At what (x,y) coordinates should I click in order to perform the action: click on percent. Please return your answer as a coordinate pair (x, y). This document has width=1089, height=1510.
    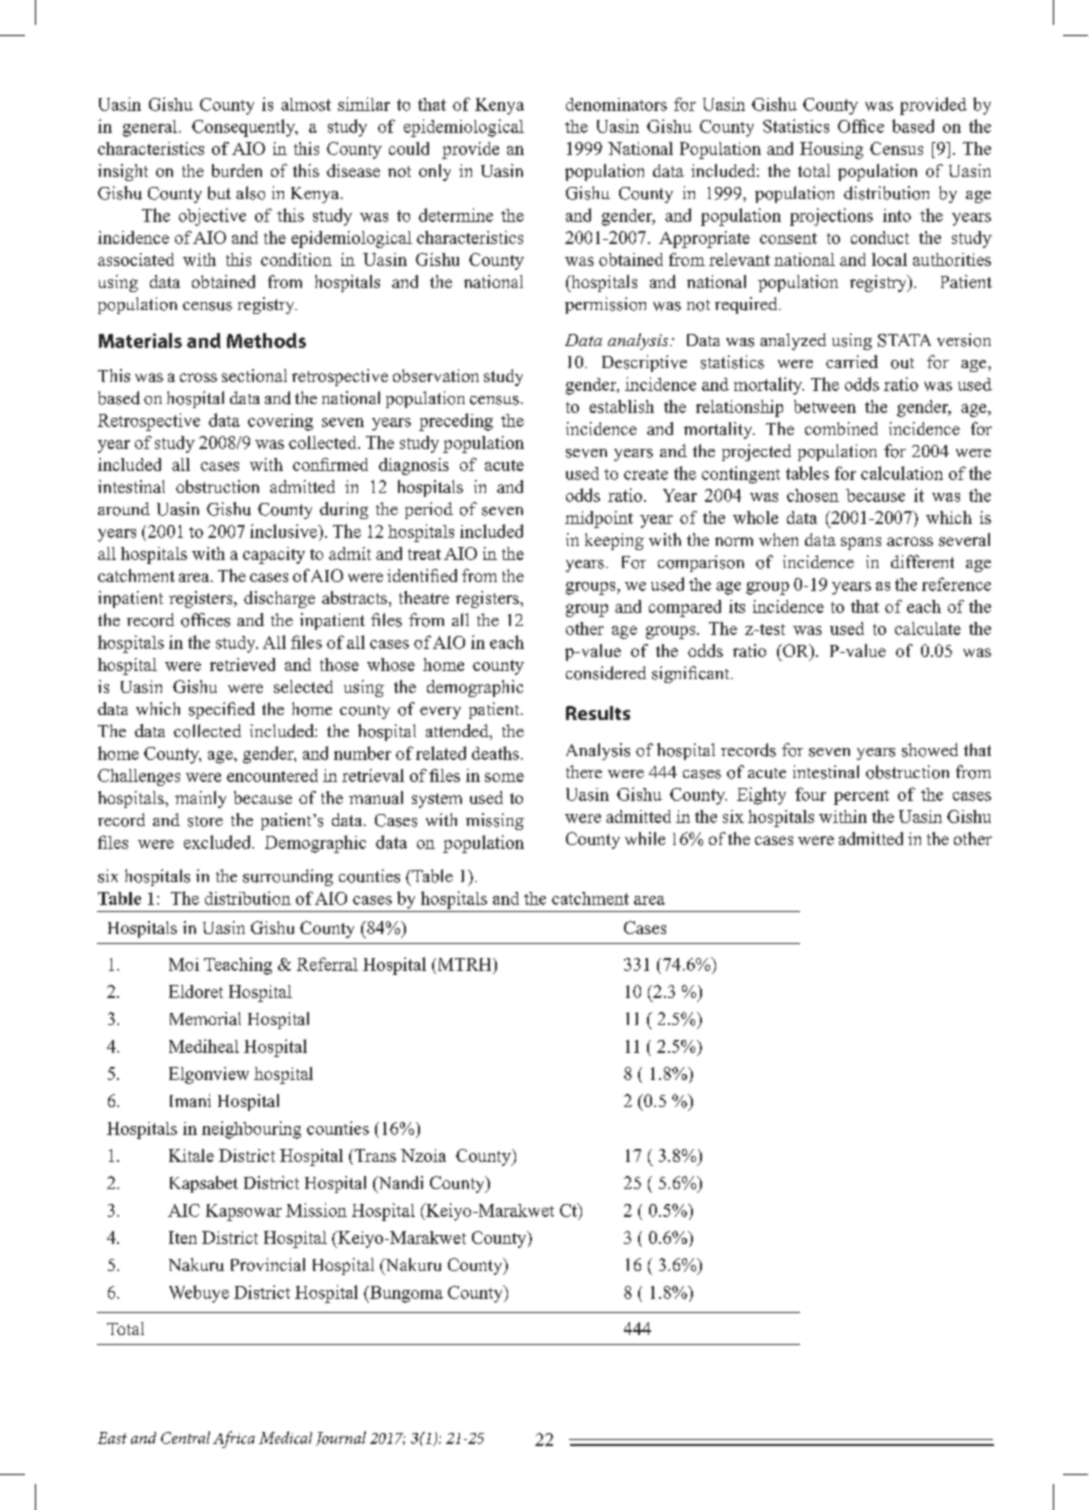
    Looking at the image, I should click on (861, 797).
